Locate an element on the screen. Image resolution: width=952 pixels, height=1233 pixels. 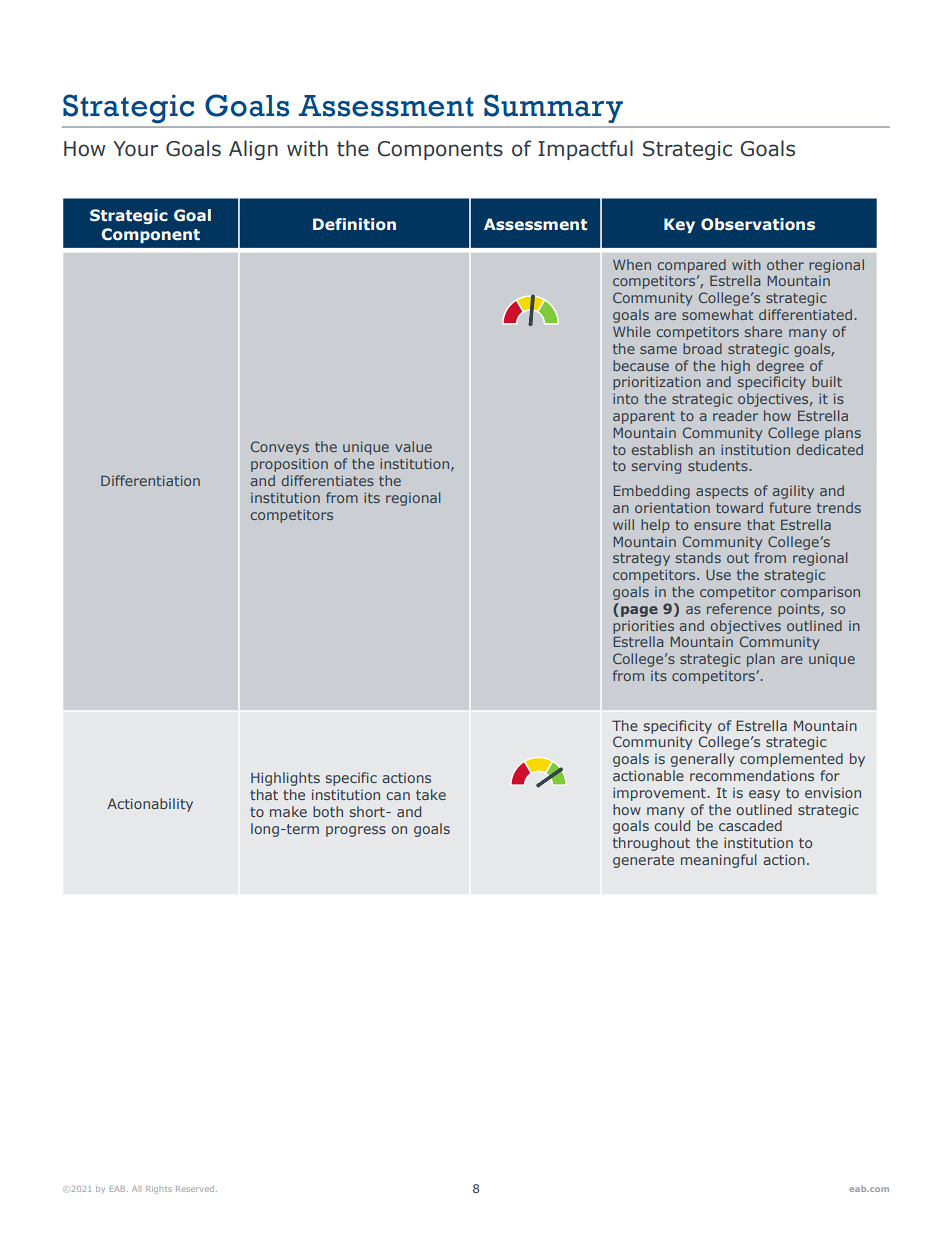
Reserved is located at coordinates (195, 1189).
